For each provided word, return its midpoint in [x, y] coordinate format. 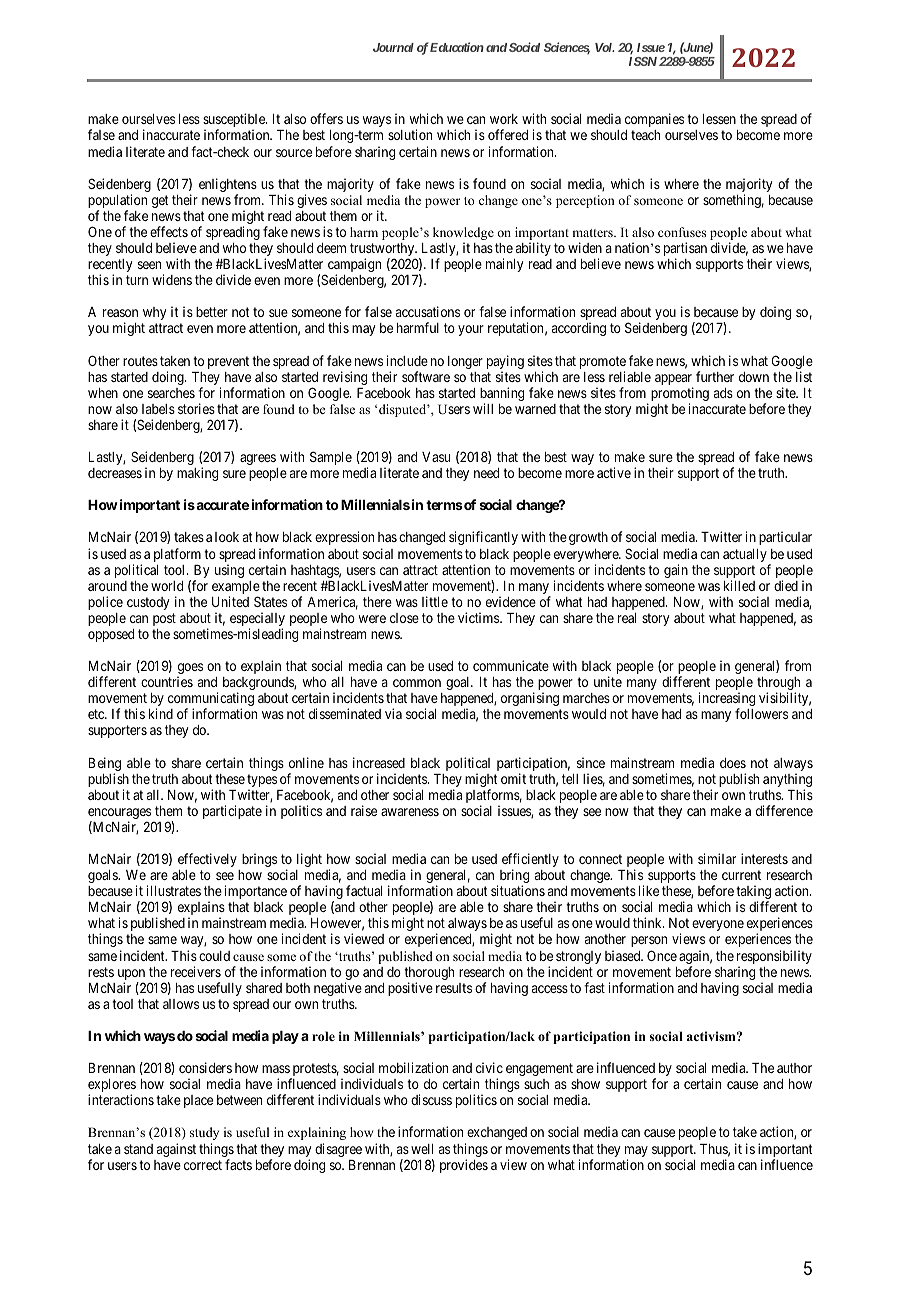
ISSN [643, 61]
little [435, 601]
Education [457, 47]
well [422, 1149]
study [204, 1133]
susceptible [235, 121]
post [164, 619]
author [794, 1068]
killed [739, 585]
